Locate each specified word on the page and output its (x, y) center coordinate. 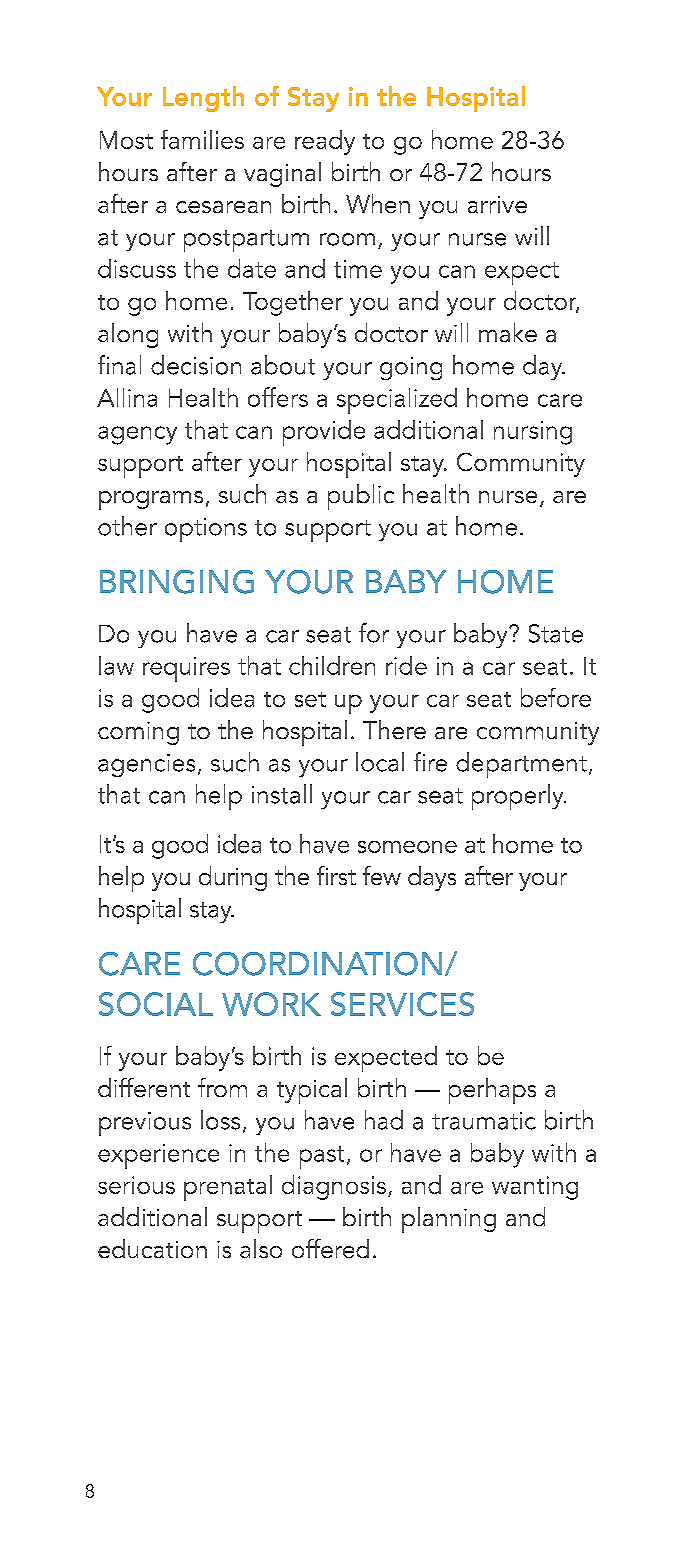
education (152, 1248)
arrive (497, 204)
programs (151, 500)
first (336, 875)
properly (519, 797)
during (233, 878)
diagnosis (334, 1187)
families (202, 139)
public (361, 497)
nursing (533, 433)
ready (325, 142)
